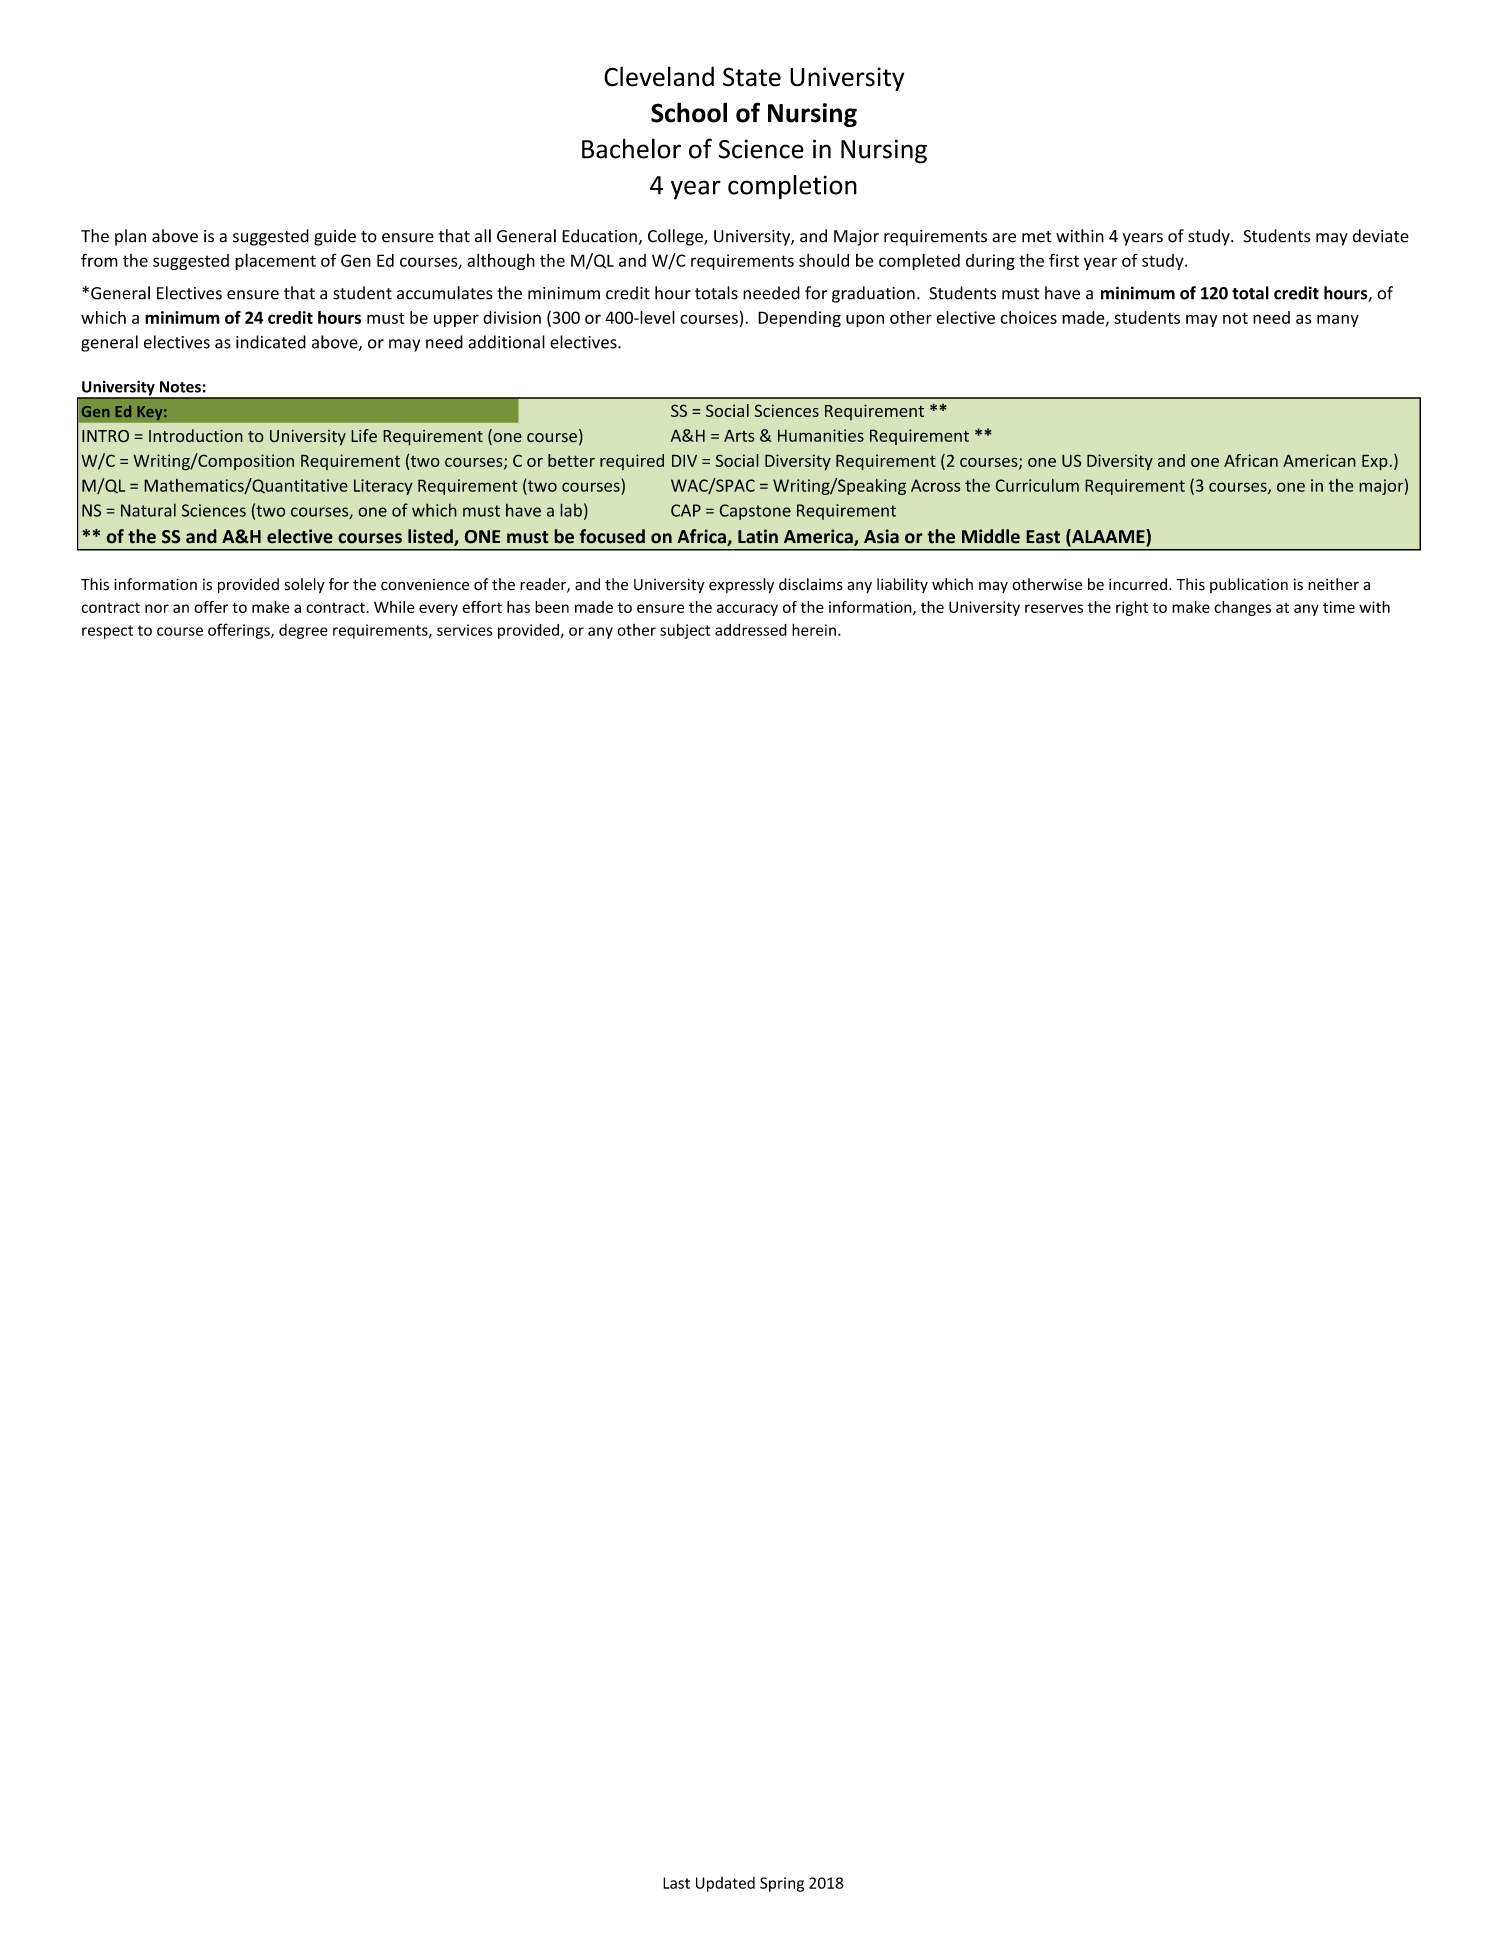 This page has height=1951, width=1508. What do you see at coordinates (751, 630) in the page?
I see `addressed` at bounding box center [751, 630].
